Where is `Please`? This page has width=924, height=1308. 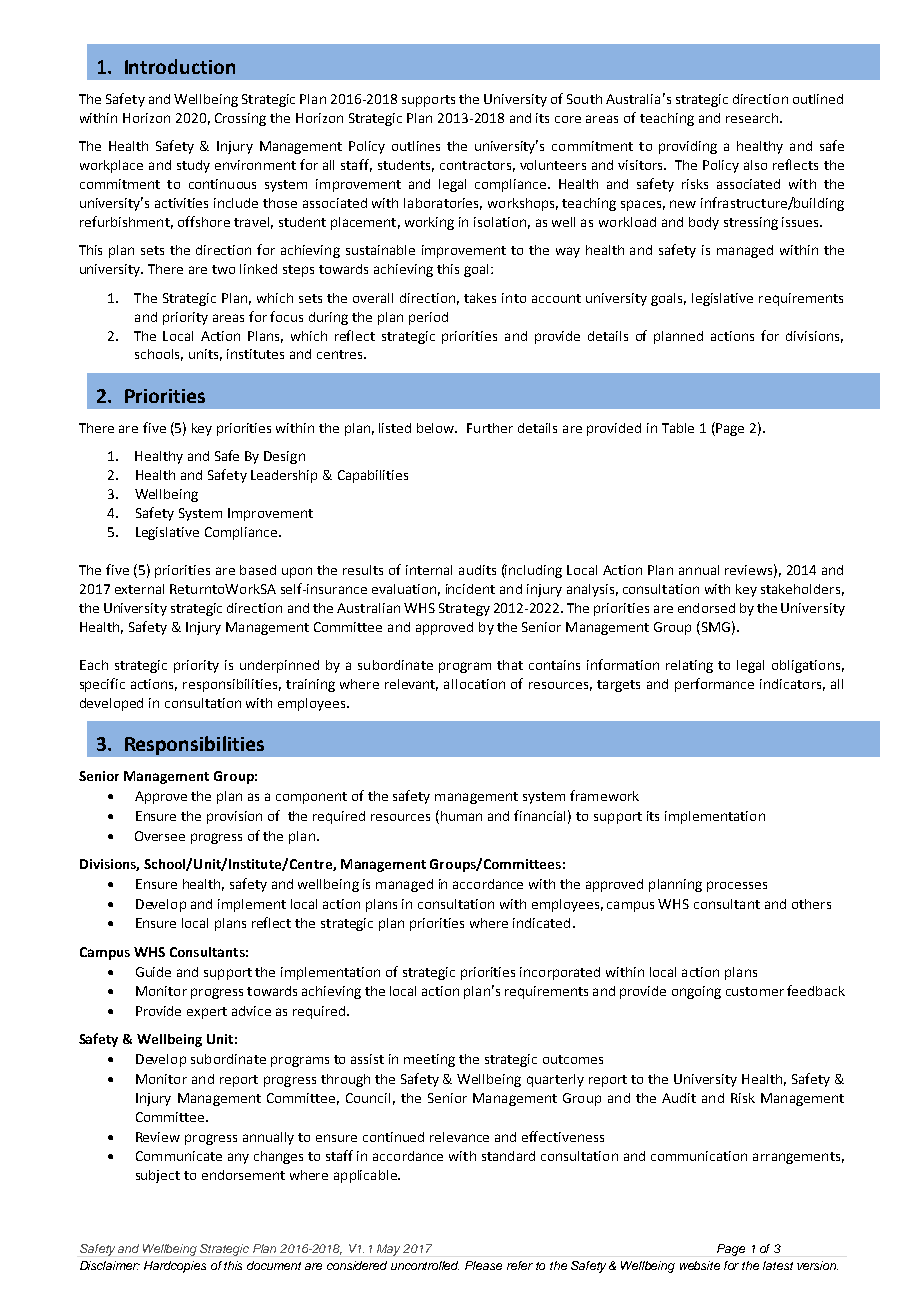
Please is located at coordinates (483, 1265).
